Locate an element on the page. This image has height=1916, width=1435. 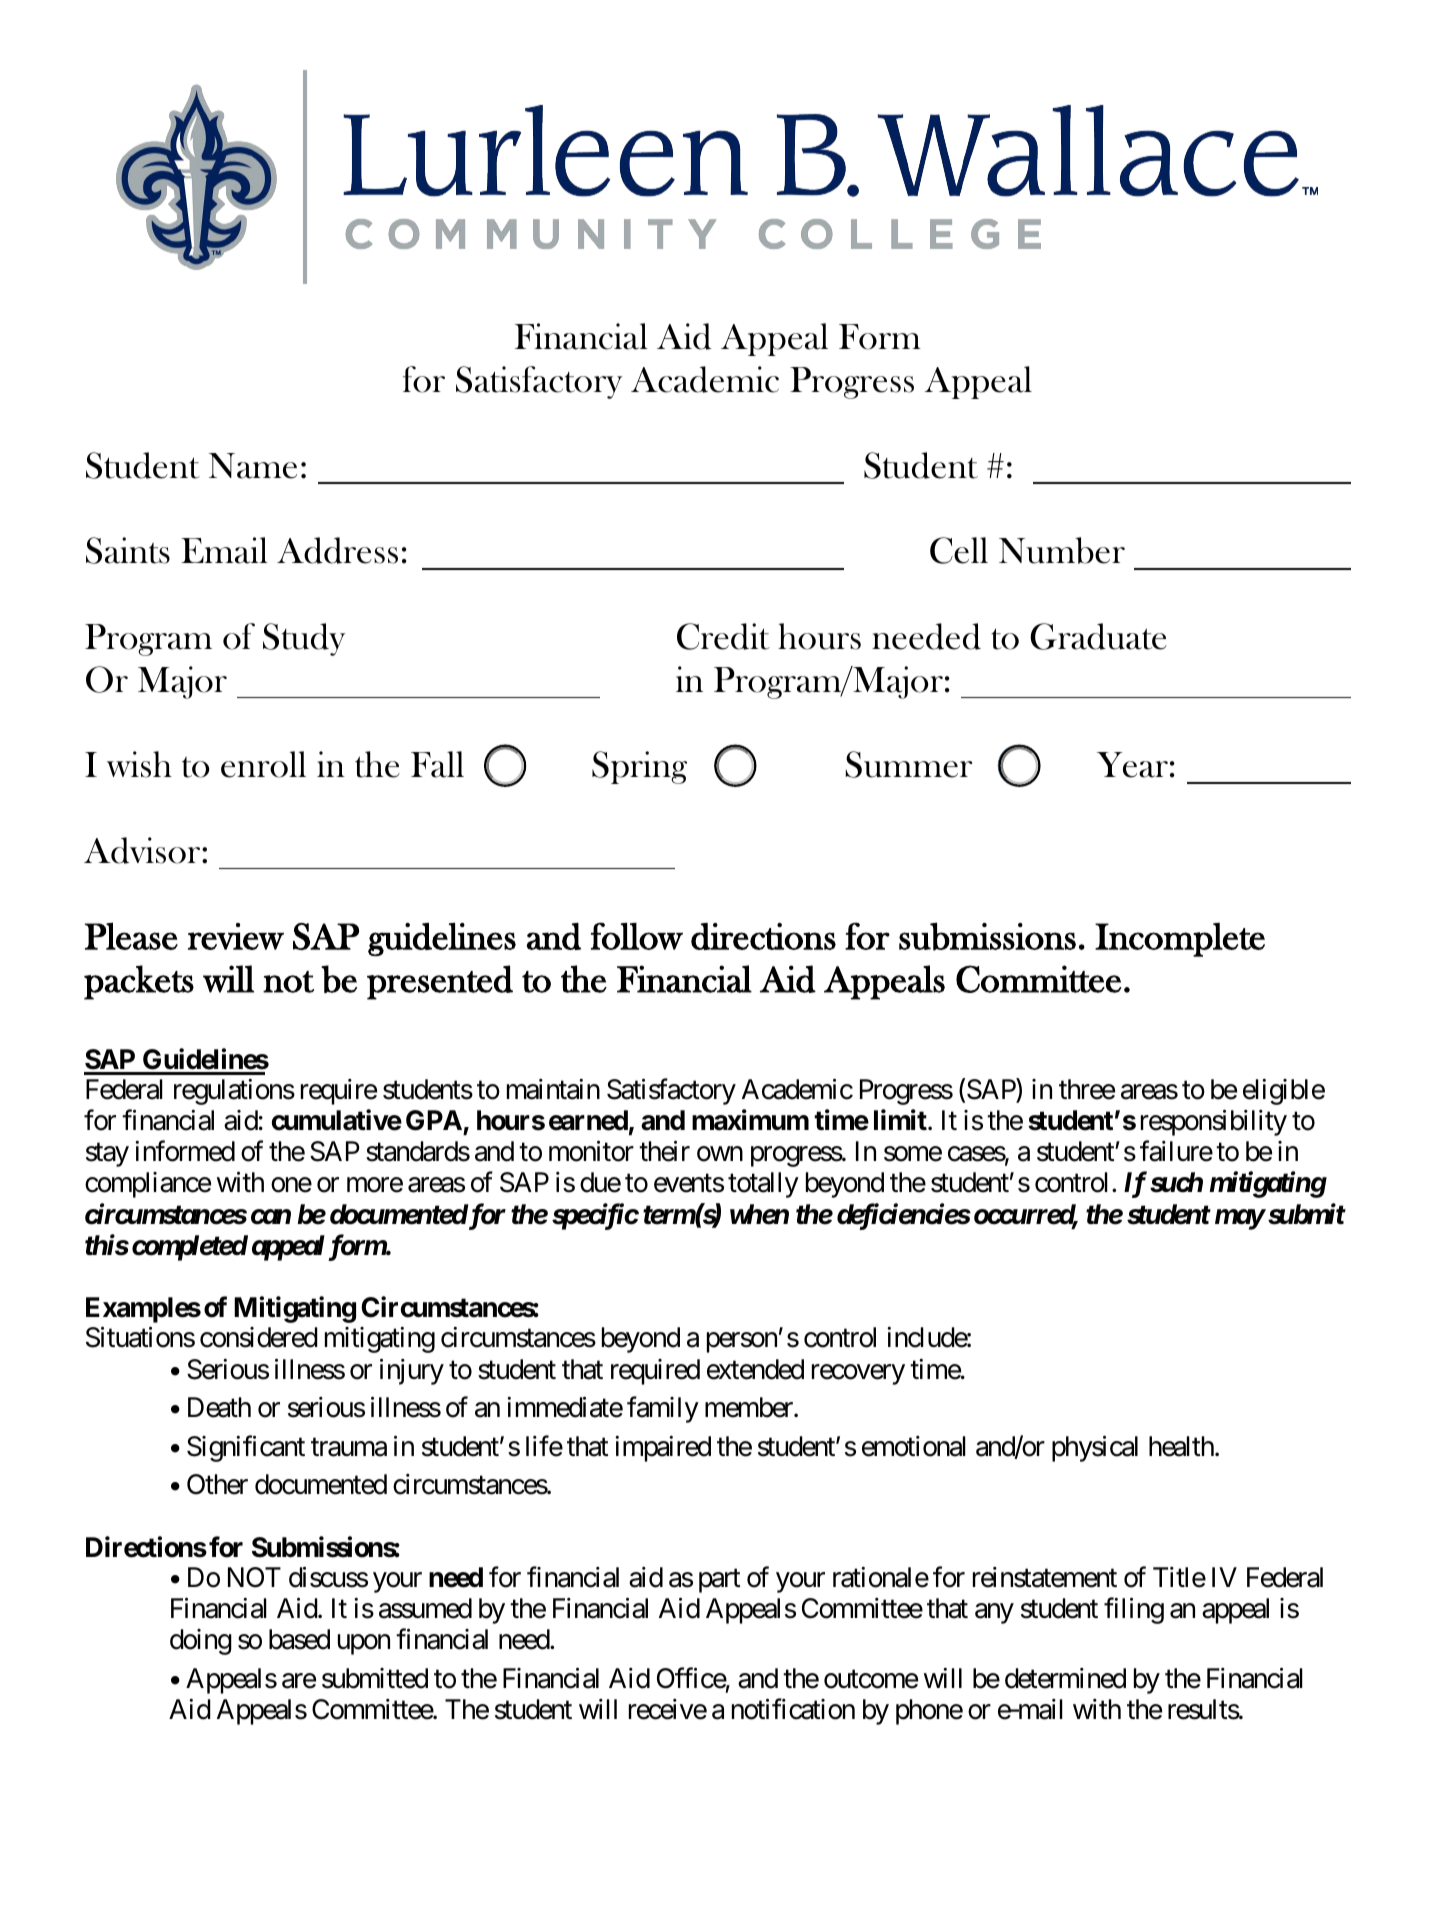
enroll is located at coordinates (263, 764).
